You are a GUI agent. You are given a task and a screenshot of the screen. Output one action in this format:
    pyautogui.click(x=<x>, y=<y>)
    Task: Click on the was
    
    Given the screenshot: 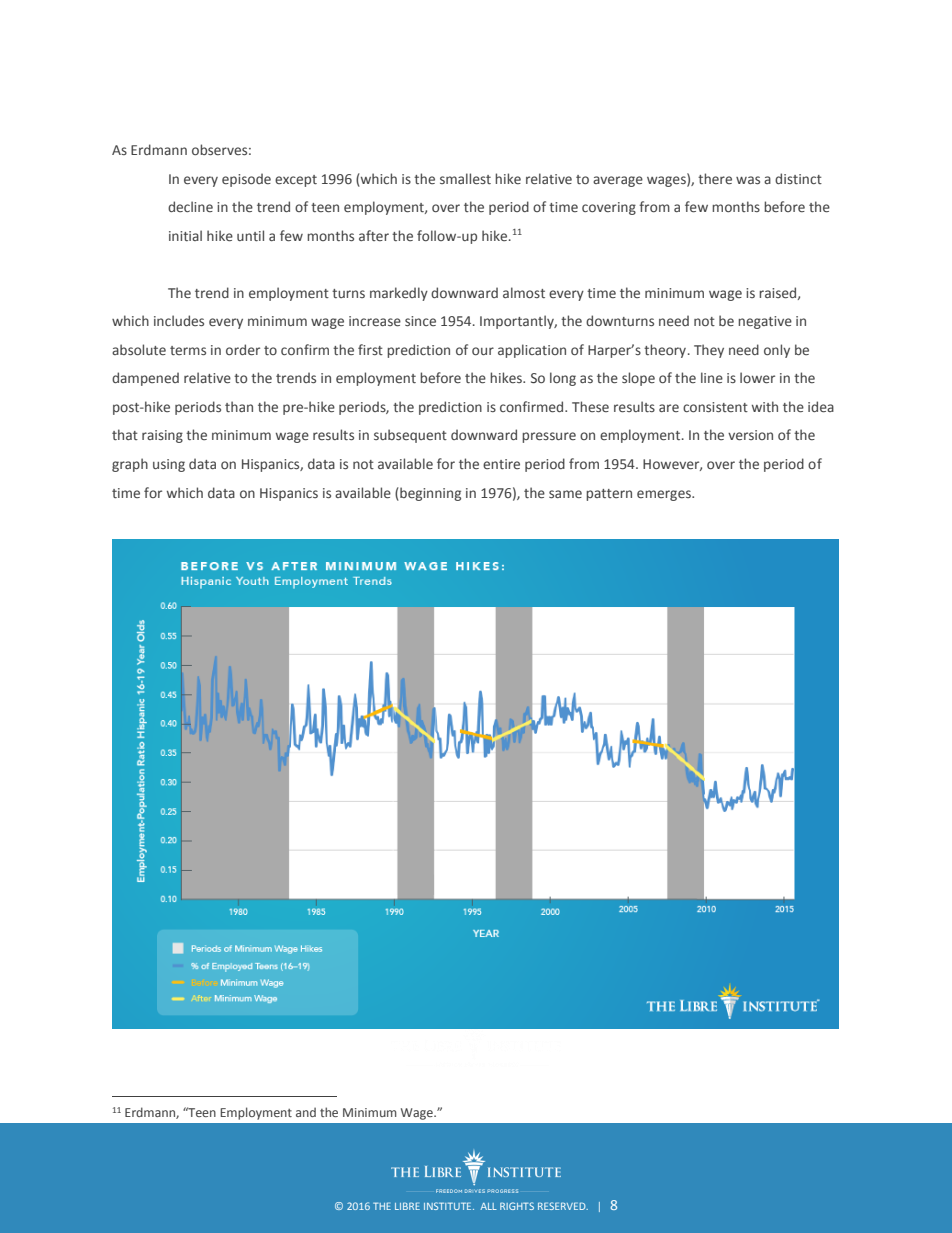 What is the action you would take?
    pyautogui.click(x=748, y=180)
